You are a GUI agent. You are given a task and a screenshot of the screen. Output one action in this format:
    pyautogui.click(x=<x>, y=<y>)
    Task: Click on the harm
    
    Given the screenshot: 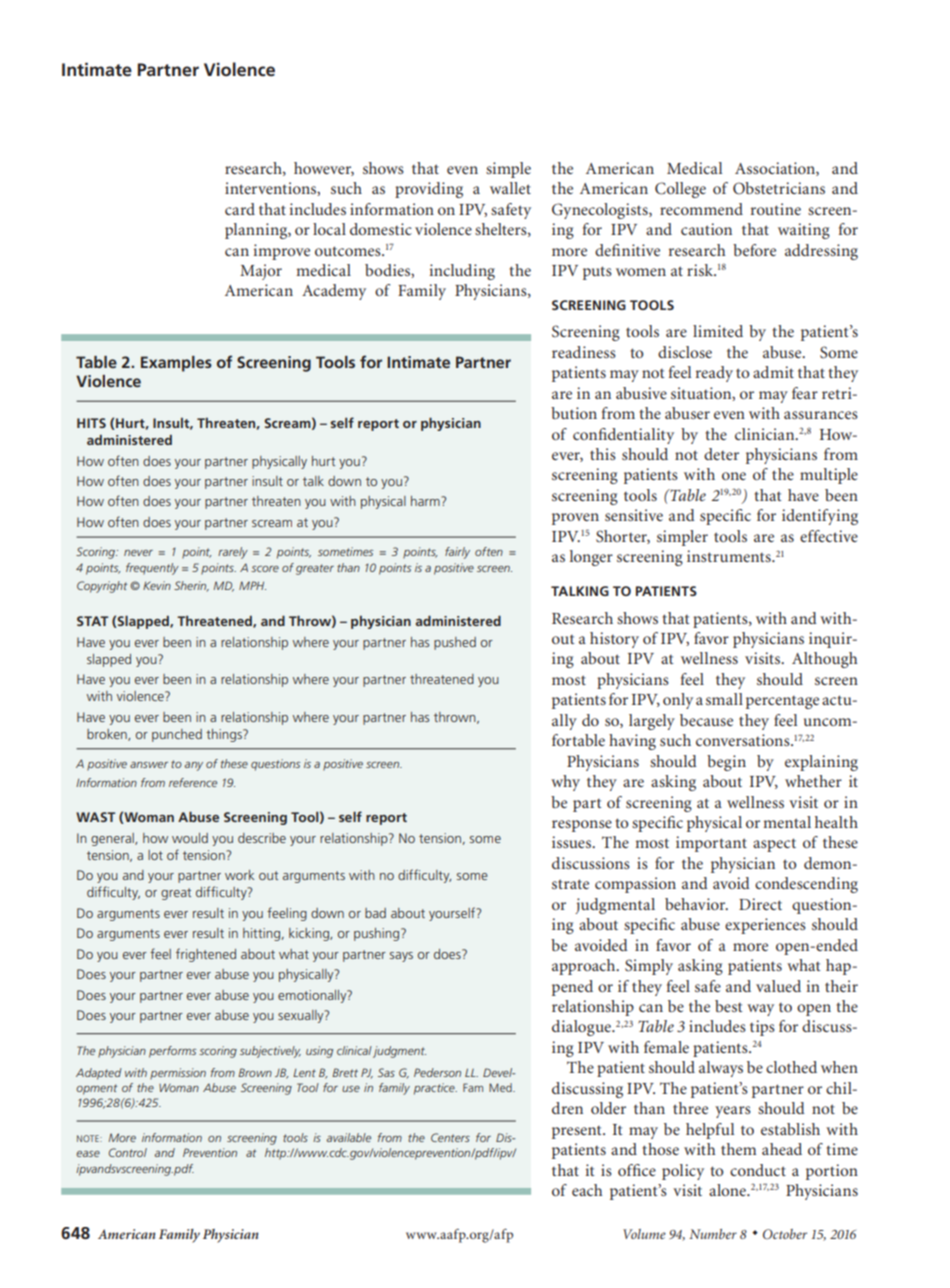 What is the action you would take?
    pyautogui.click(x=425, y=501)
